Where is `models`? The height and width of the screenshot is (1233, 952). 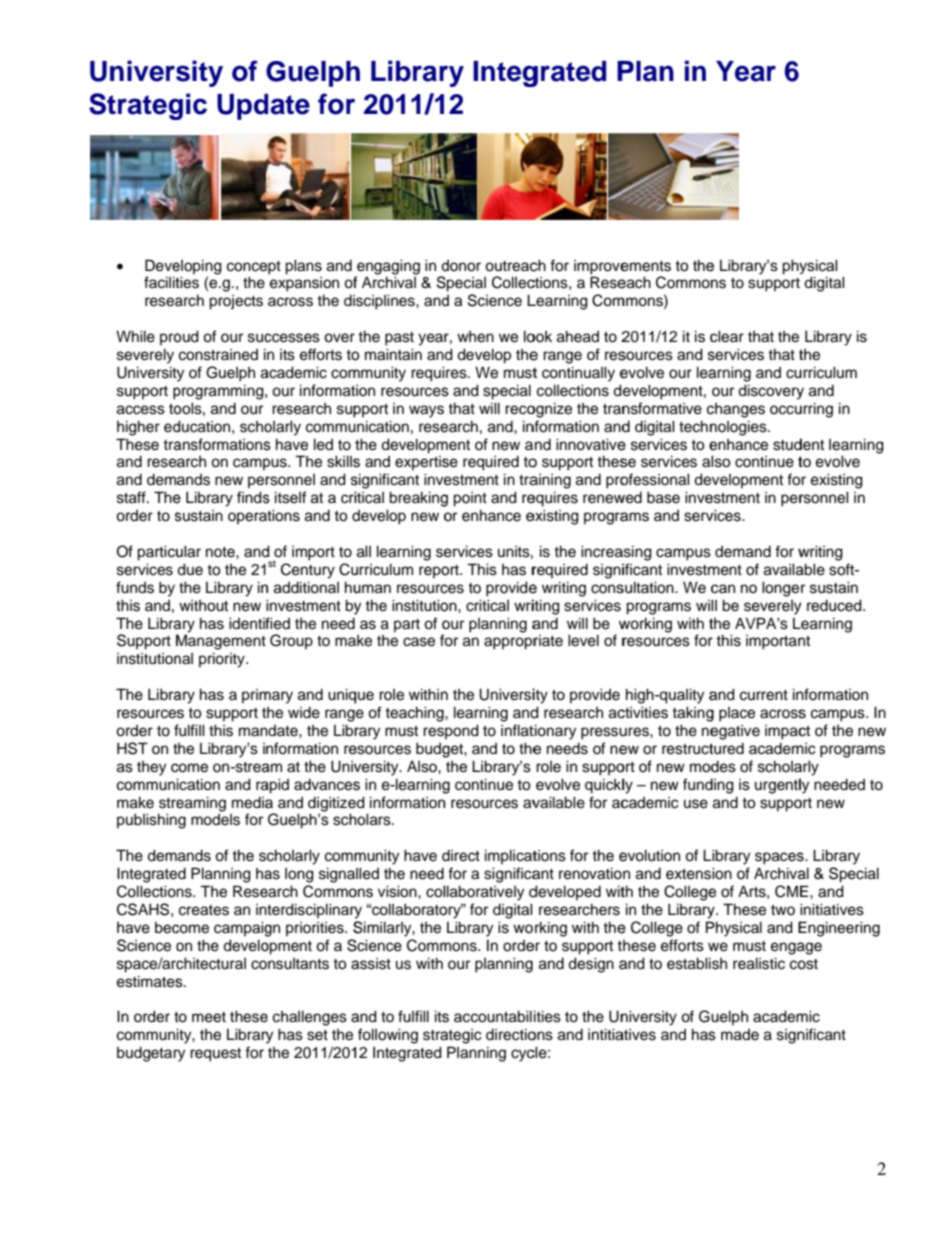 models is located at coordinates (215, 820).
